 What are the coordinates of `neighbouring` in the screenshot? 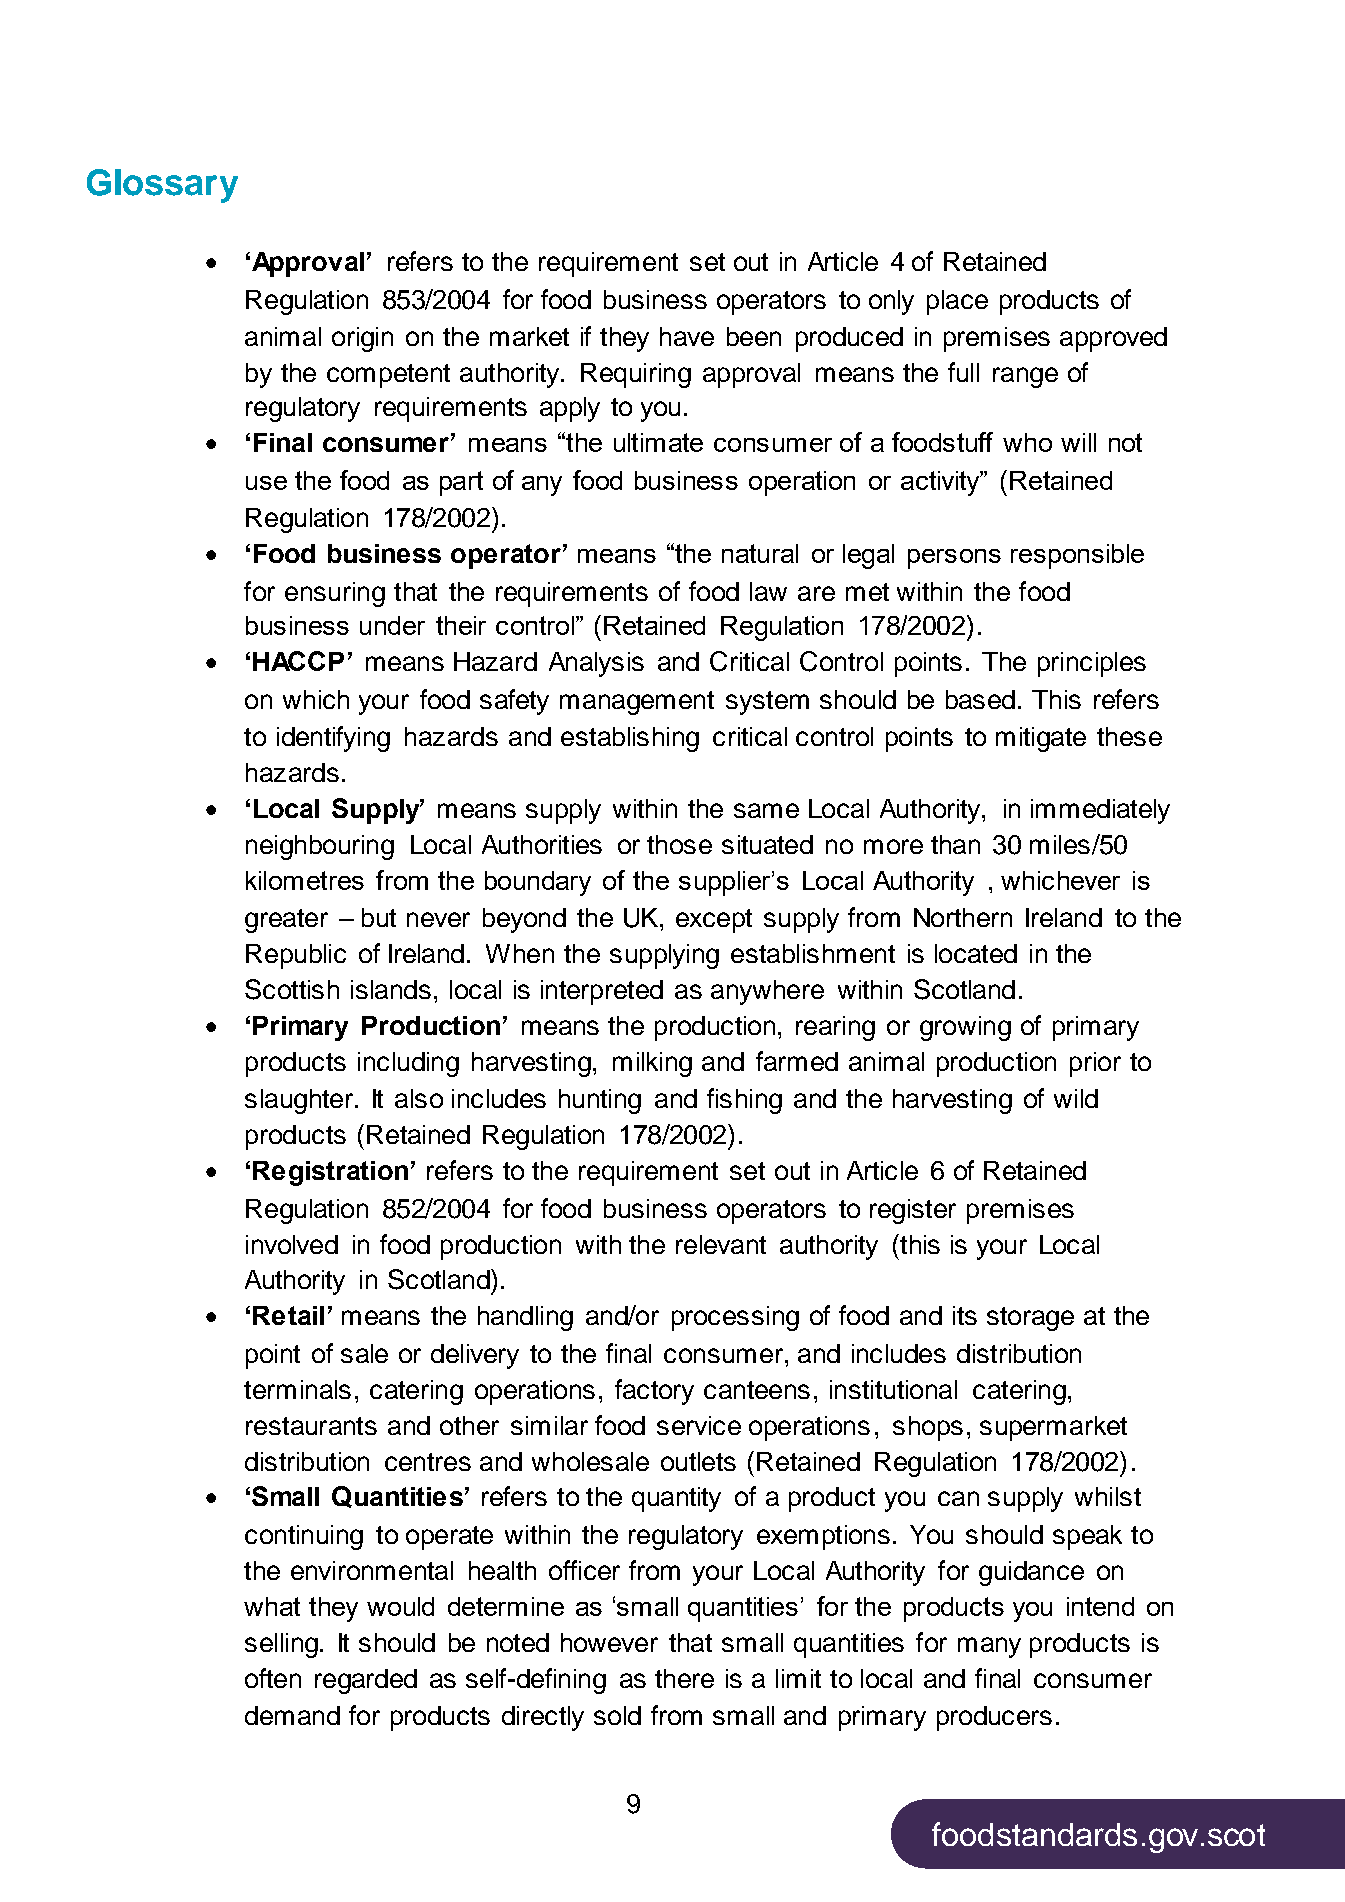 It's located at (320, 847).
